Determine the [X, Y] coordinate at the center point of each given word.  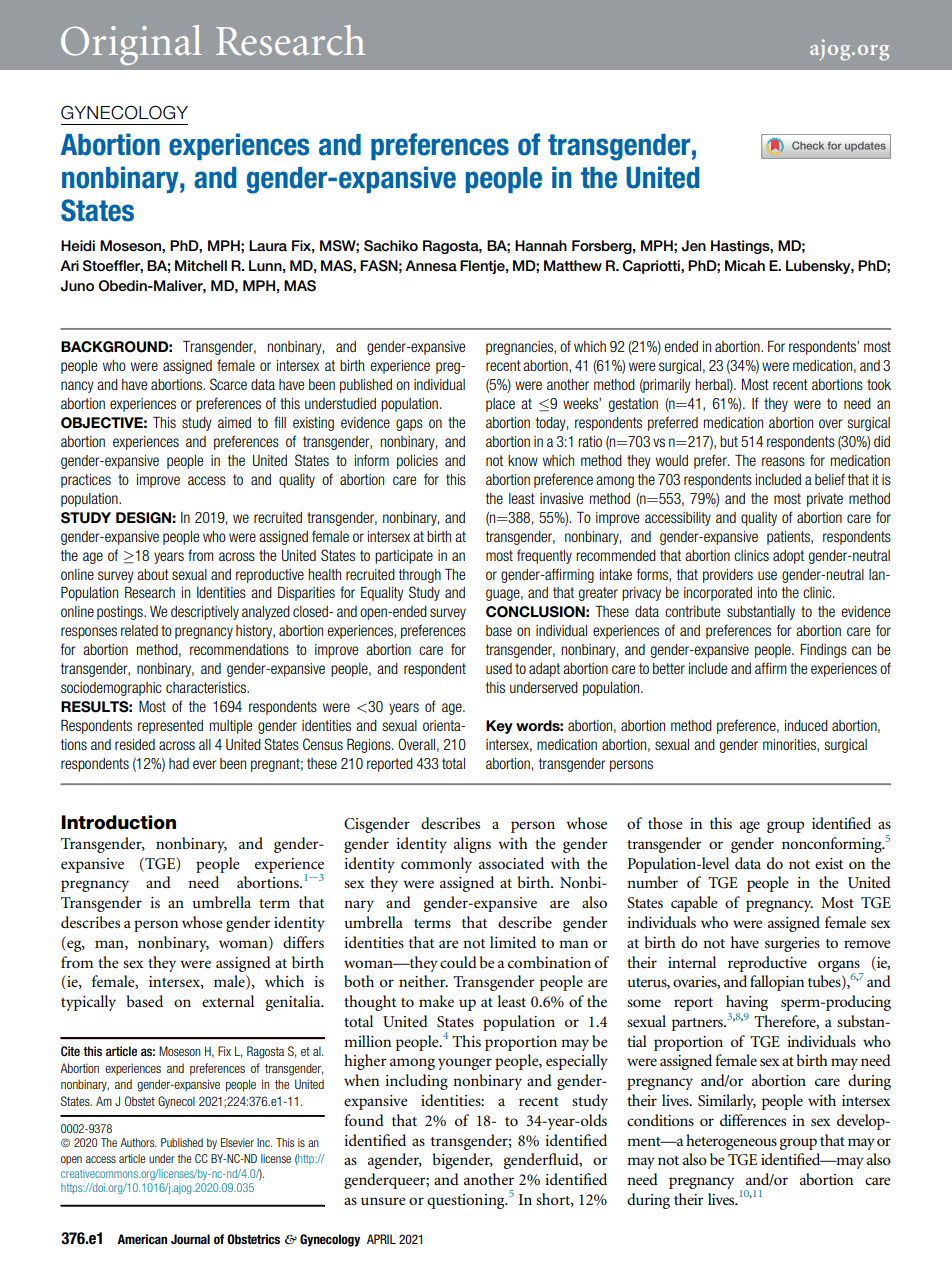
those [665, 823]
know [523, 460]
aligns [472, 845]
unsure [383, 1201]
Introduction [118, 822]
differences [753, 1120]
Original [131, 45]
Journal [190, 1239]
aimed [234, 422]
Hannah [541, 245]
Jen [693, 246]
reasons [783, 461]
